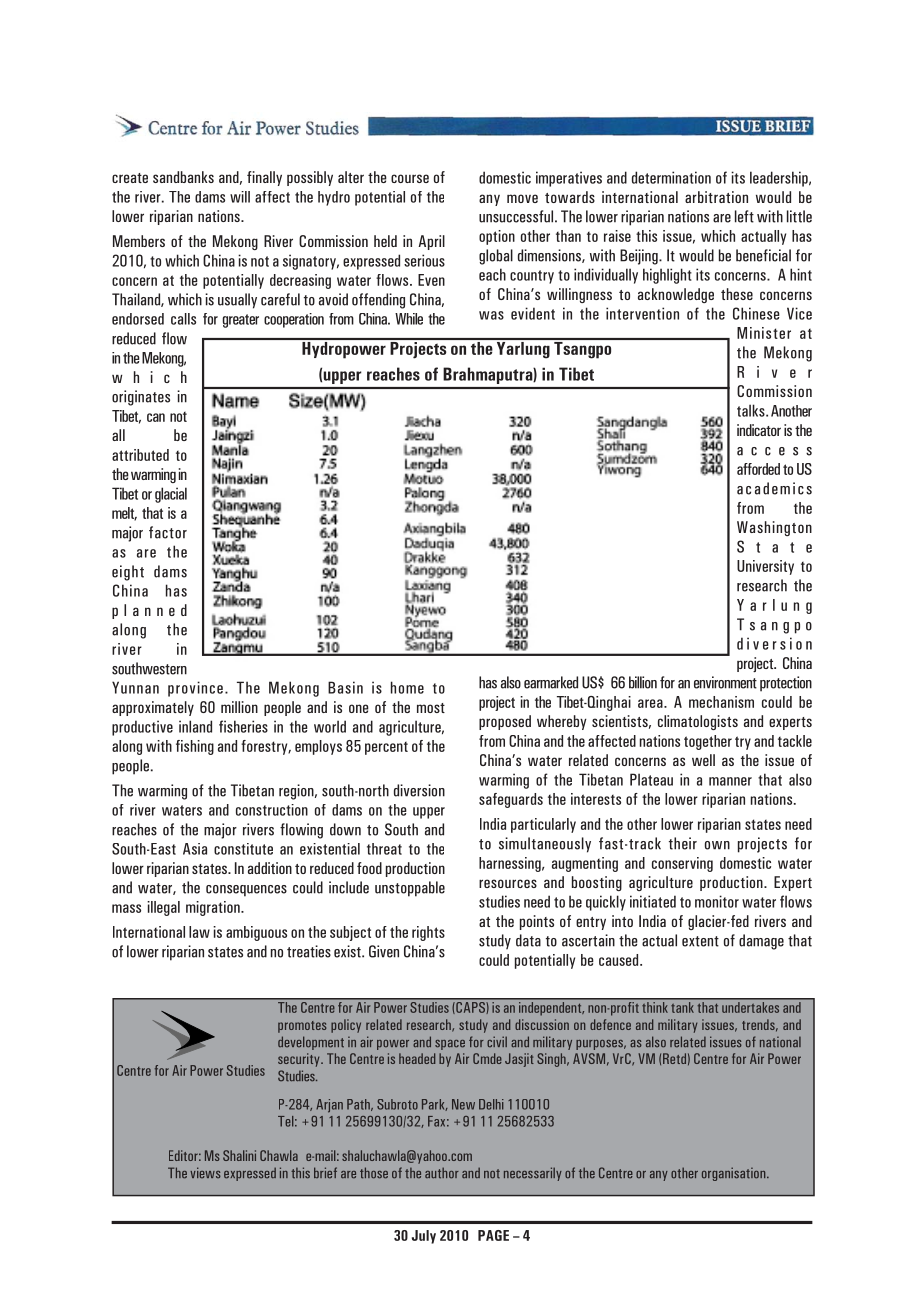 This screenshot has width=924, height=1308. Describe the element at coordinates (442, 1173) in the screenshot. I see `author` at that location.
